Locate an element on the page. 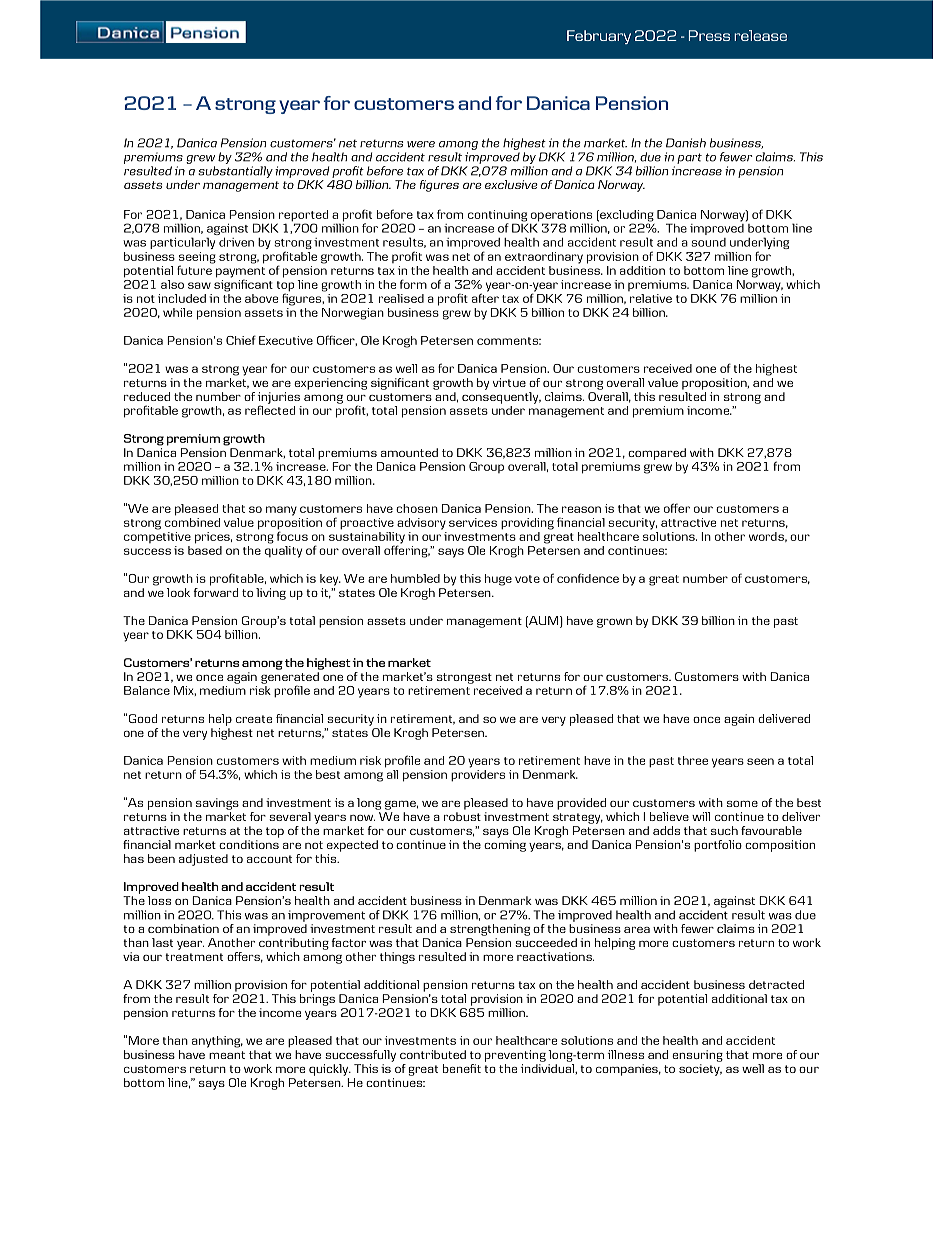  were is located at coordinates (421, 144).
